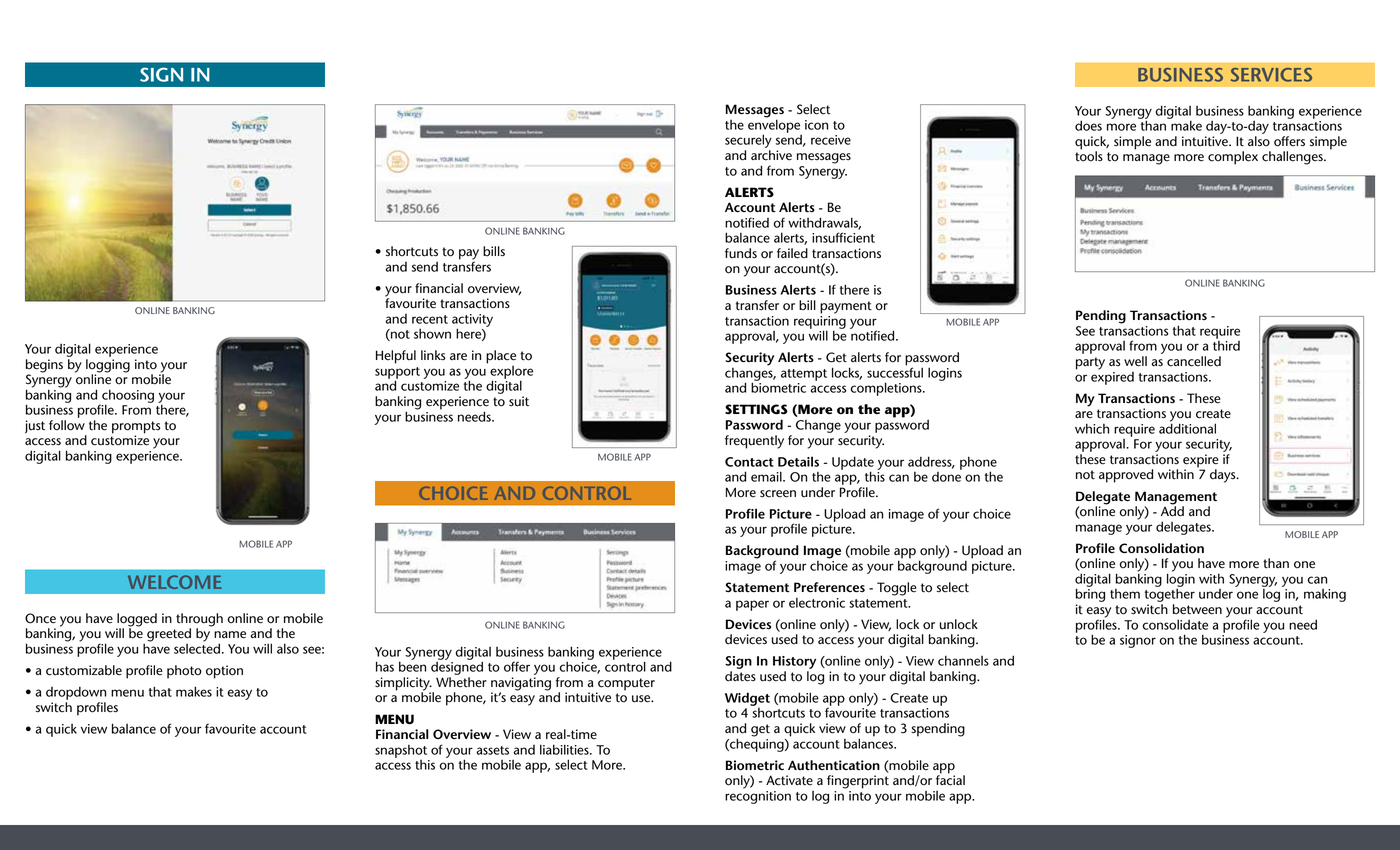 The height and width of the document is (850, 1400). What do you see at coordinates (1226, 346) in the document?
I see `third` at bounding box center [1226, 346].
